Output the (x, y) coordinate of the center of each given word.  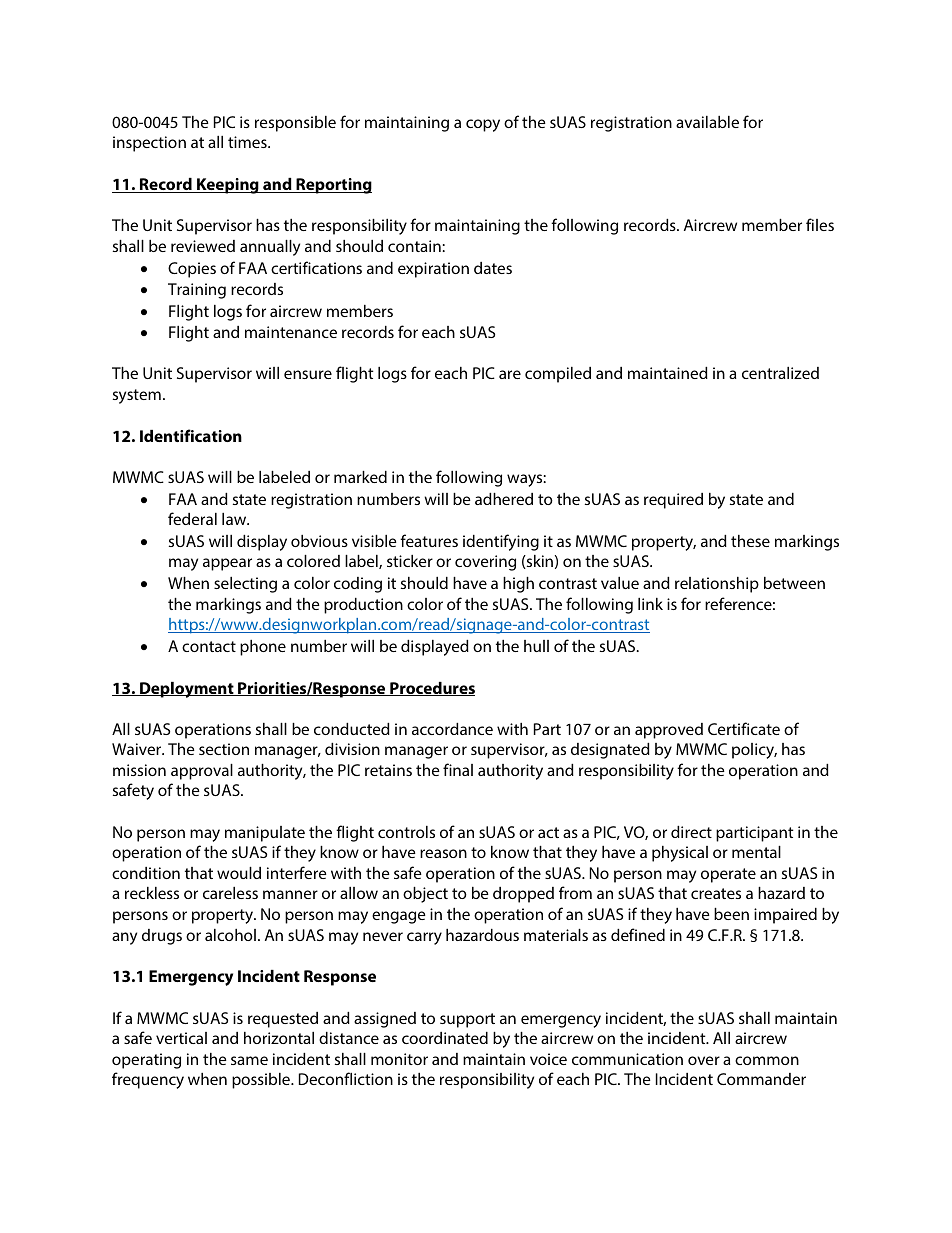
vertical (181, 1038)
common (767, 1060)
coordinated (445, 1038)
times (248, 142)
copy (483, 125)
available (707, 122)
